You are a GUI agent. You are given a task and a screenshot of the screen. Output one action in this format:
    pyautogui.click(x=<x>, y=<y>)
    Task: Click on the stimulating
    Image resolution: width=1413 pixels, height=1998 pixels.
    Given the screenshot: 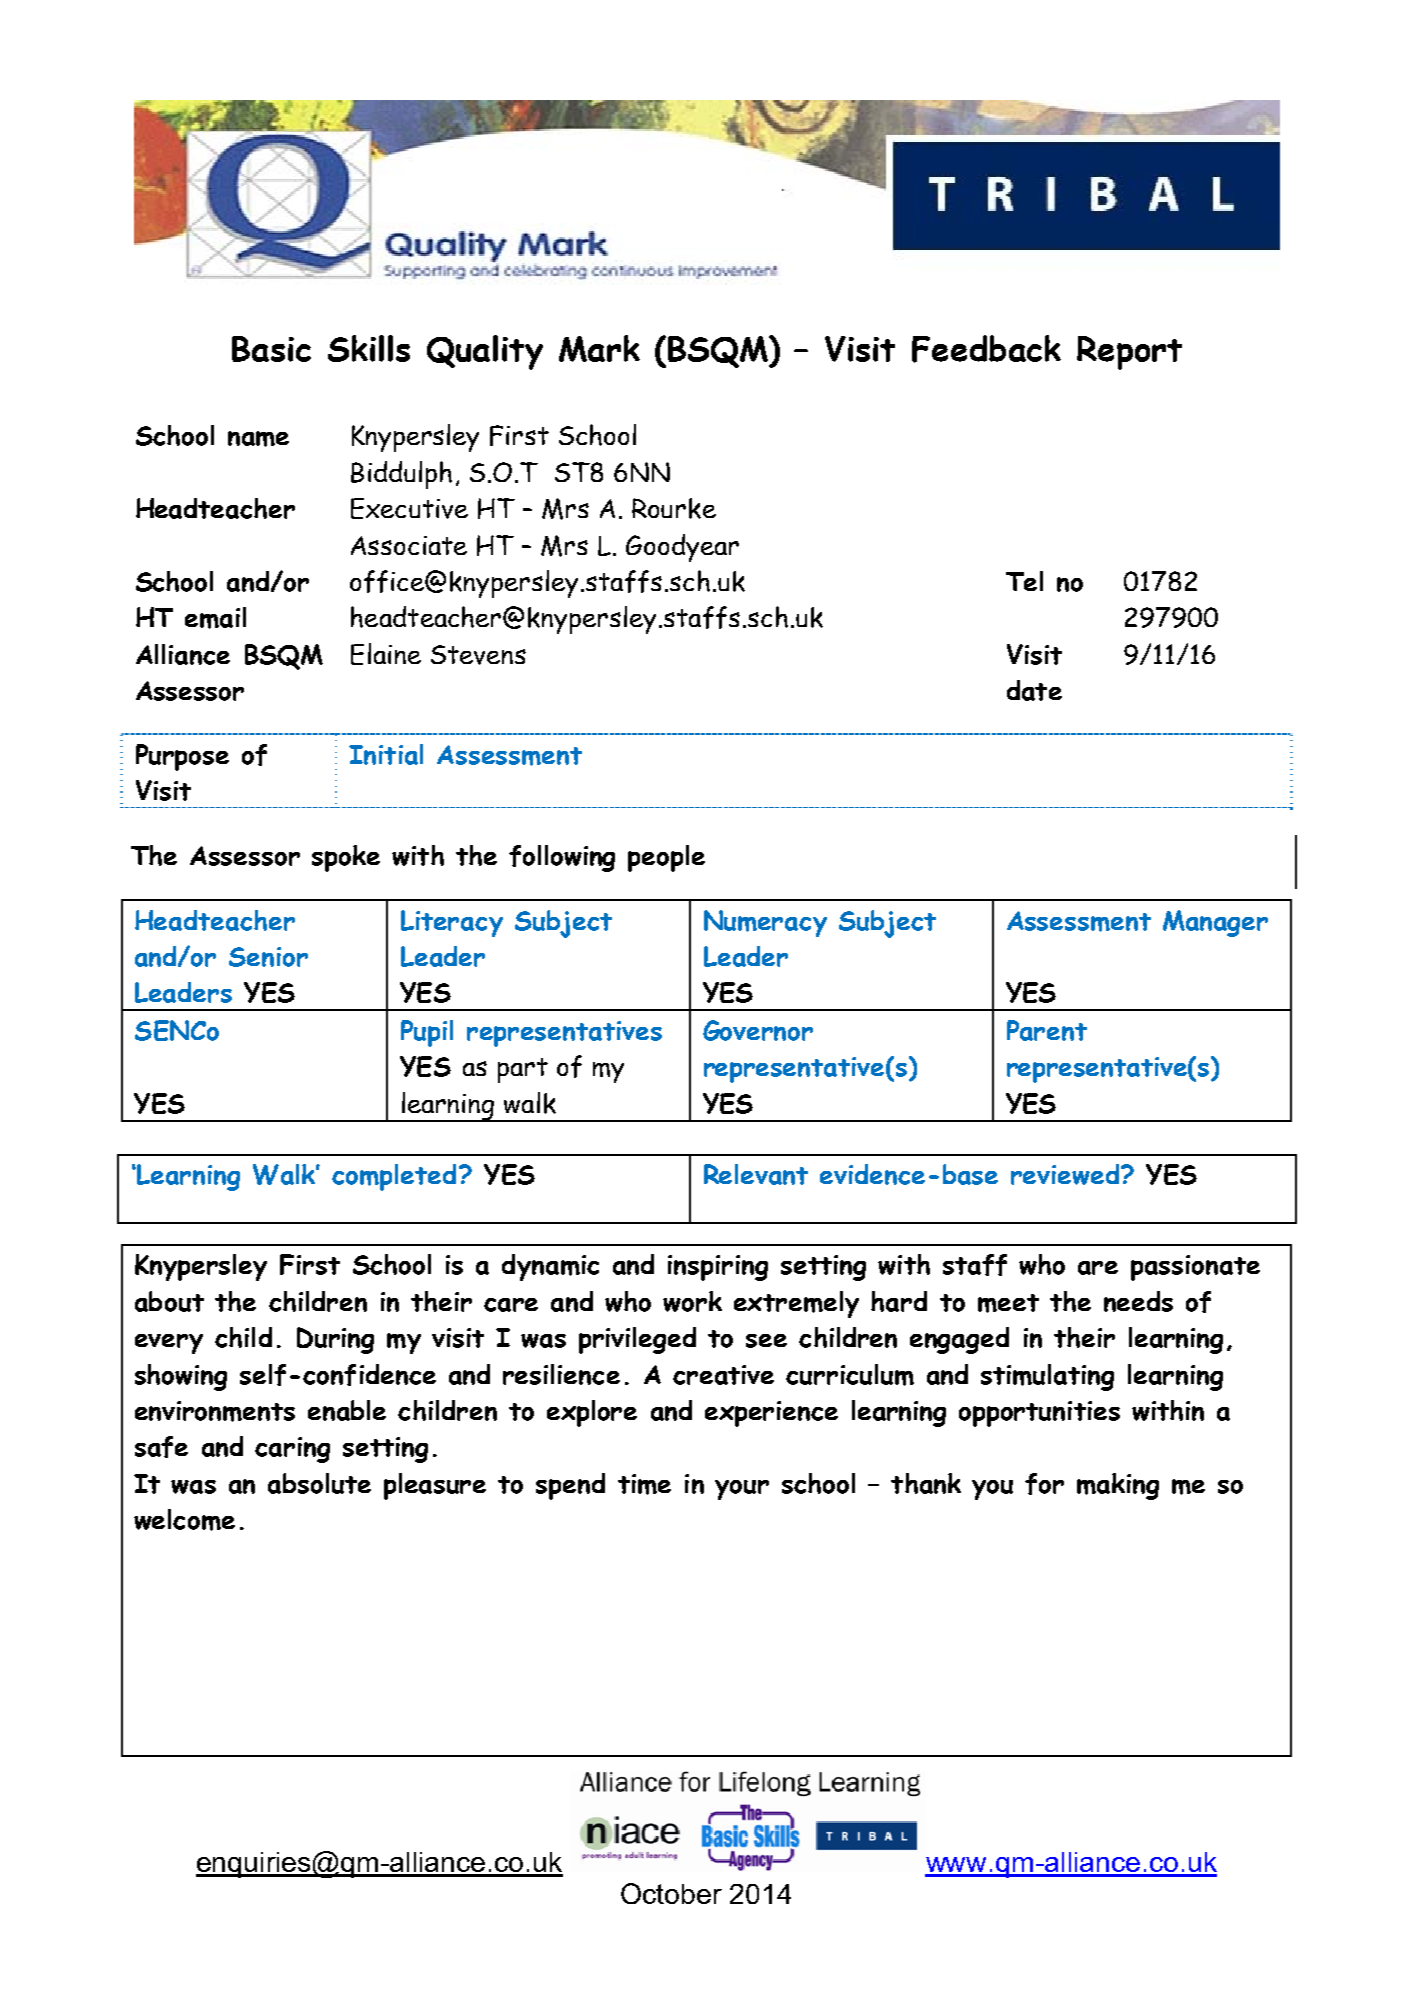 What is the action you would take?
    pyautogui.click(x=1047, y=1377)
